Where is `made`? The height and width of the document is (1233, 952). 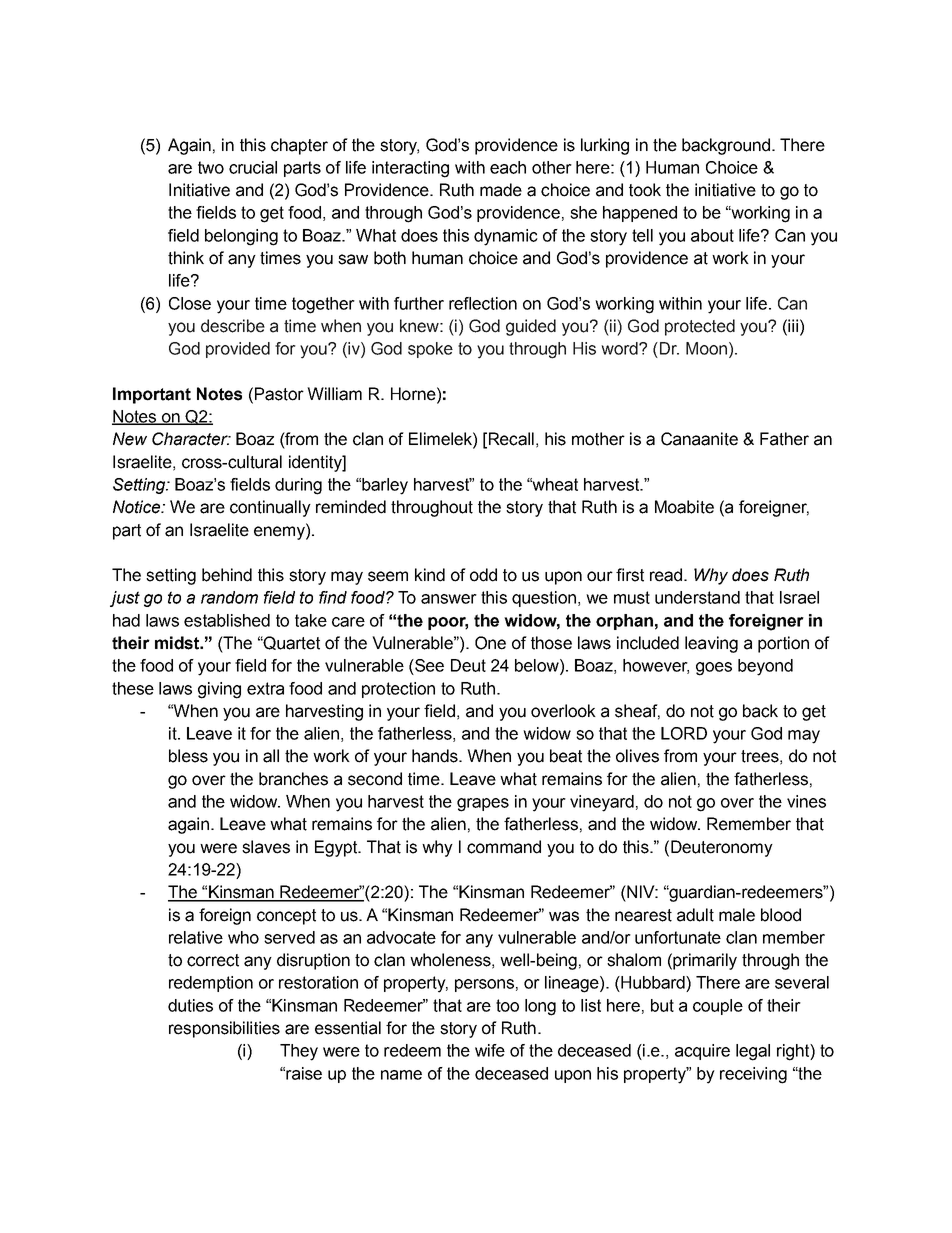
made is located at coordinates (501, 190).
